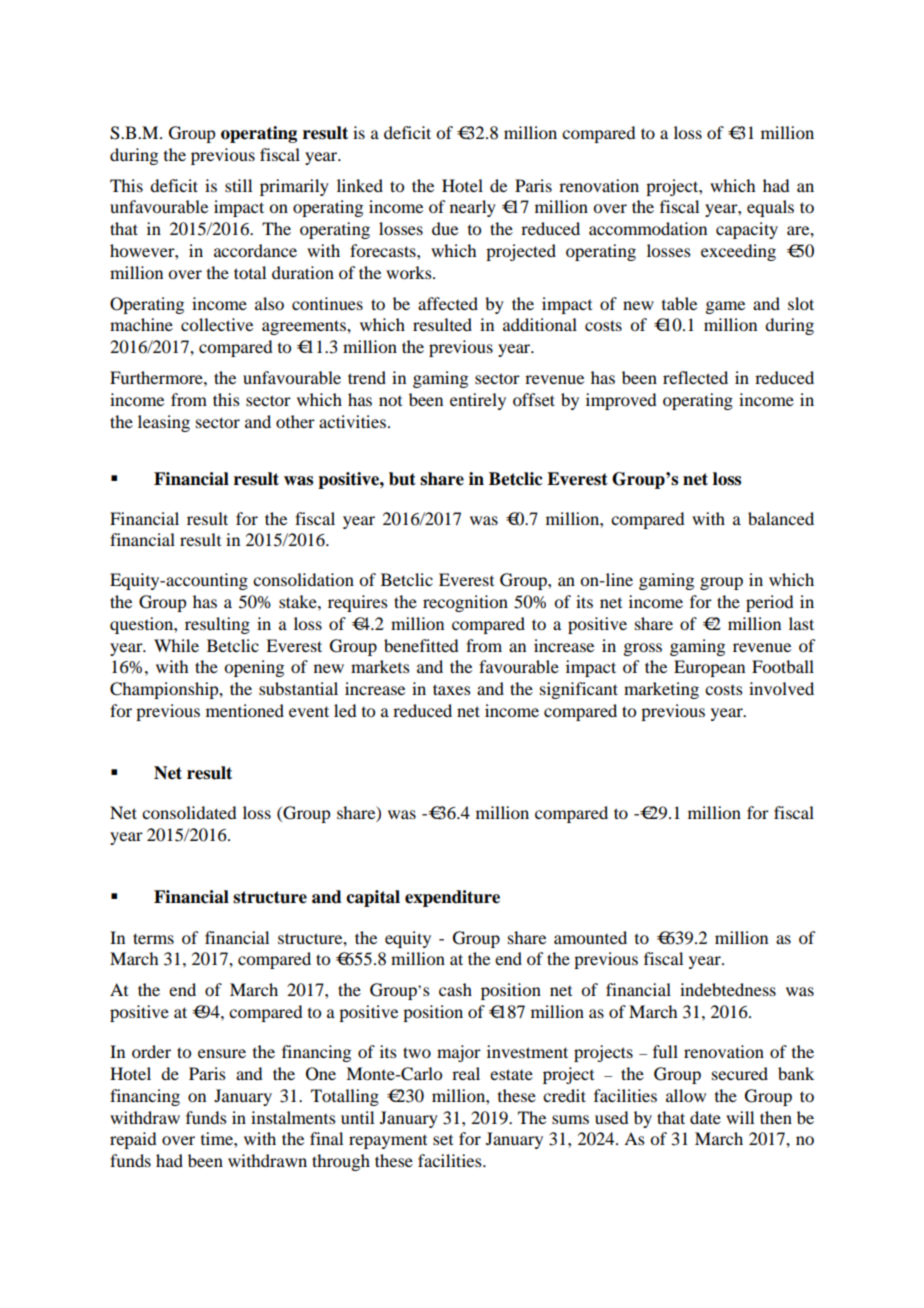 This page has height=1308, width=924. What do you see at coordinates (133, 1140) in the page?
I see `repaid` at bounding box center [133, 1140].
